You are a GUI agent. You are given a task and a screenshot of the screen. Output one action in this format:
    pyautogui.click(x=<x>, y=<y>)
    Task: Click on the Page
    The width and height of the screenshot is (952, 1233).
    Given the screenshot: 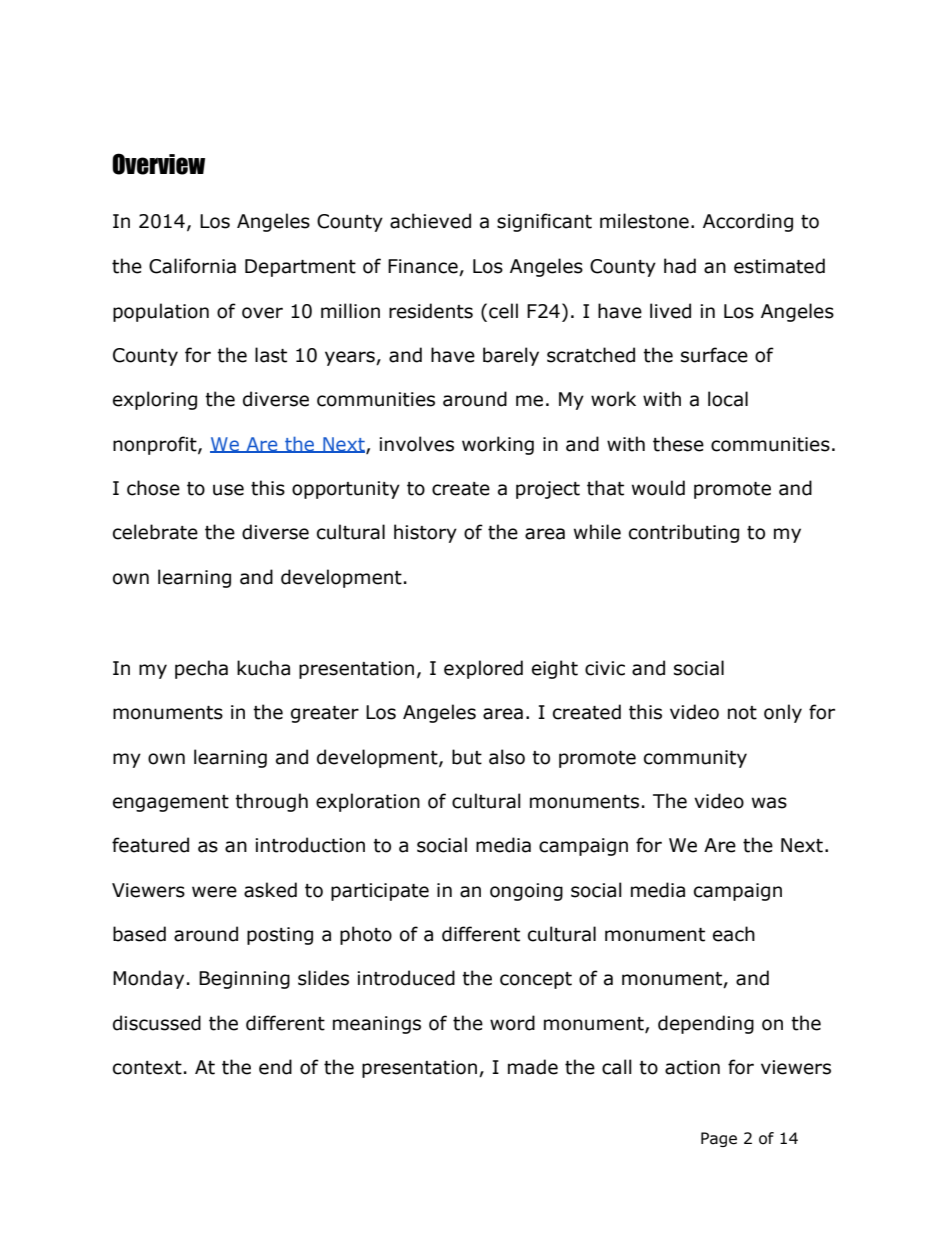 What is the action you would take?
    pyautogui.click(x=719, y=1139)
